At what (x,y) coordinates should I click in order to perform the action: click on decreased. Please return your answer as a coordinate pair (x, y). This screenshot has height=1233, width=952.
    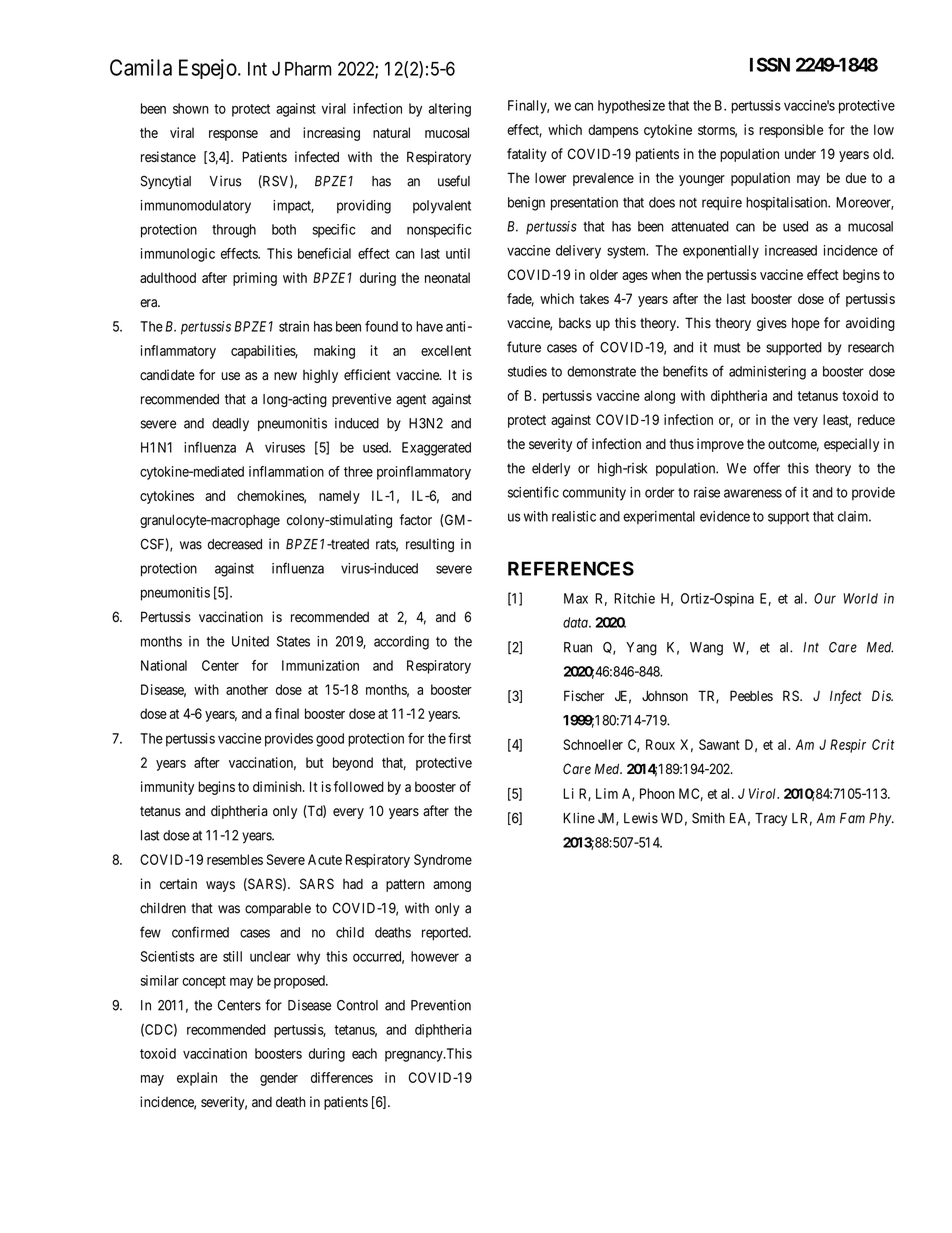
    Looking at the image, I should click on (235, 544).
